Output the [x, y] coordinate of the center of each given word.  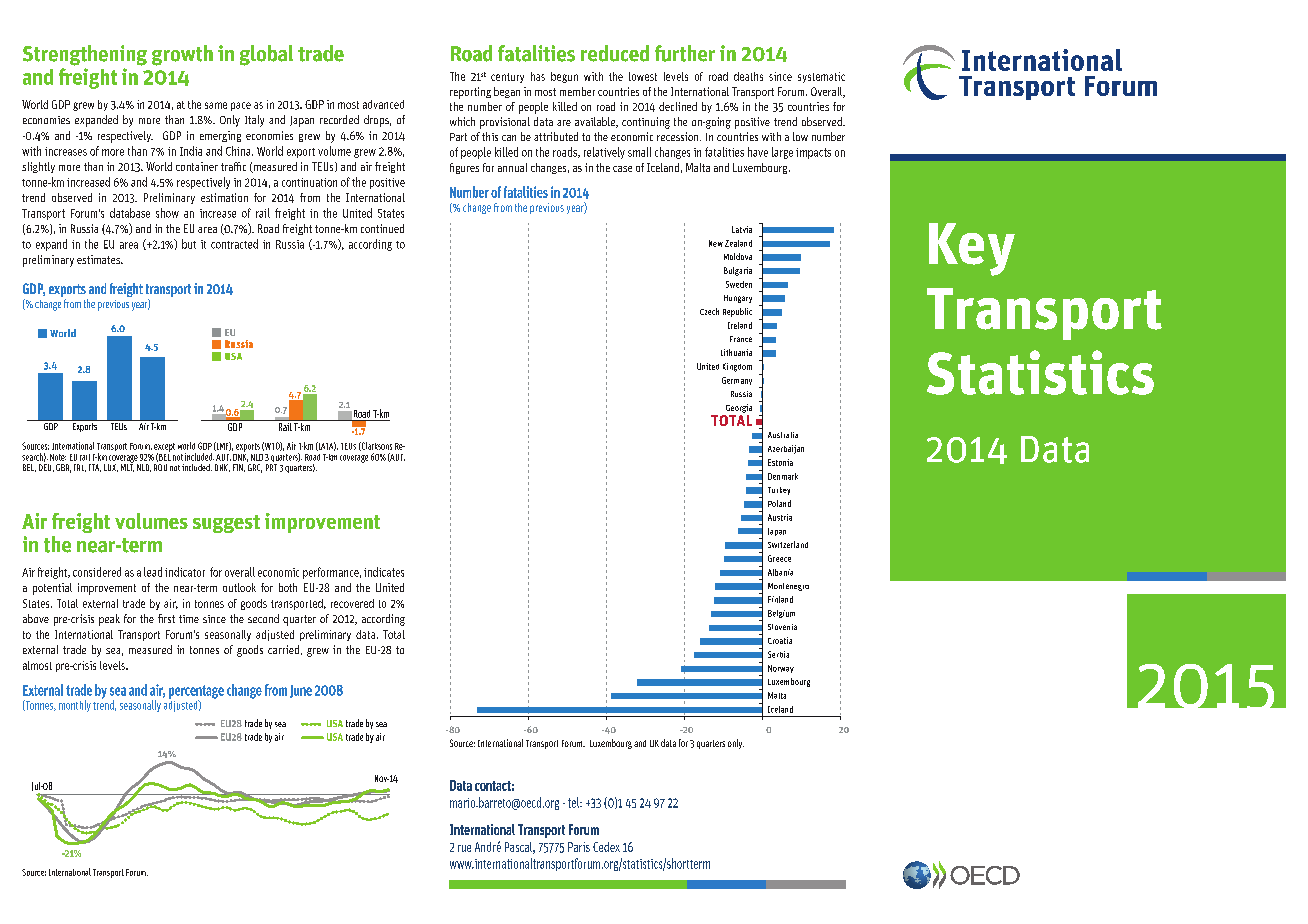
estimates [99, 259]
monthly [75, 706]
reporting [470, 93]
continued [382, 228]
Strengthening [85, 55]
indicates [384, 572]
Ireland [740, 325]
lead [153, 572]
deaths [748, 76]
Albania [780, 572]
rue [464, 848]
